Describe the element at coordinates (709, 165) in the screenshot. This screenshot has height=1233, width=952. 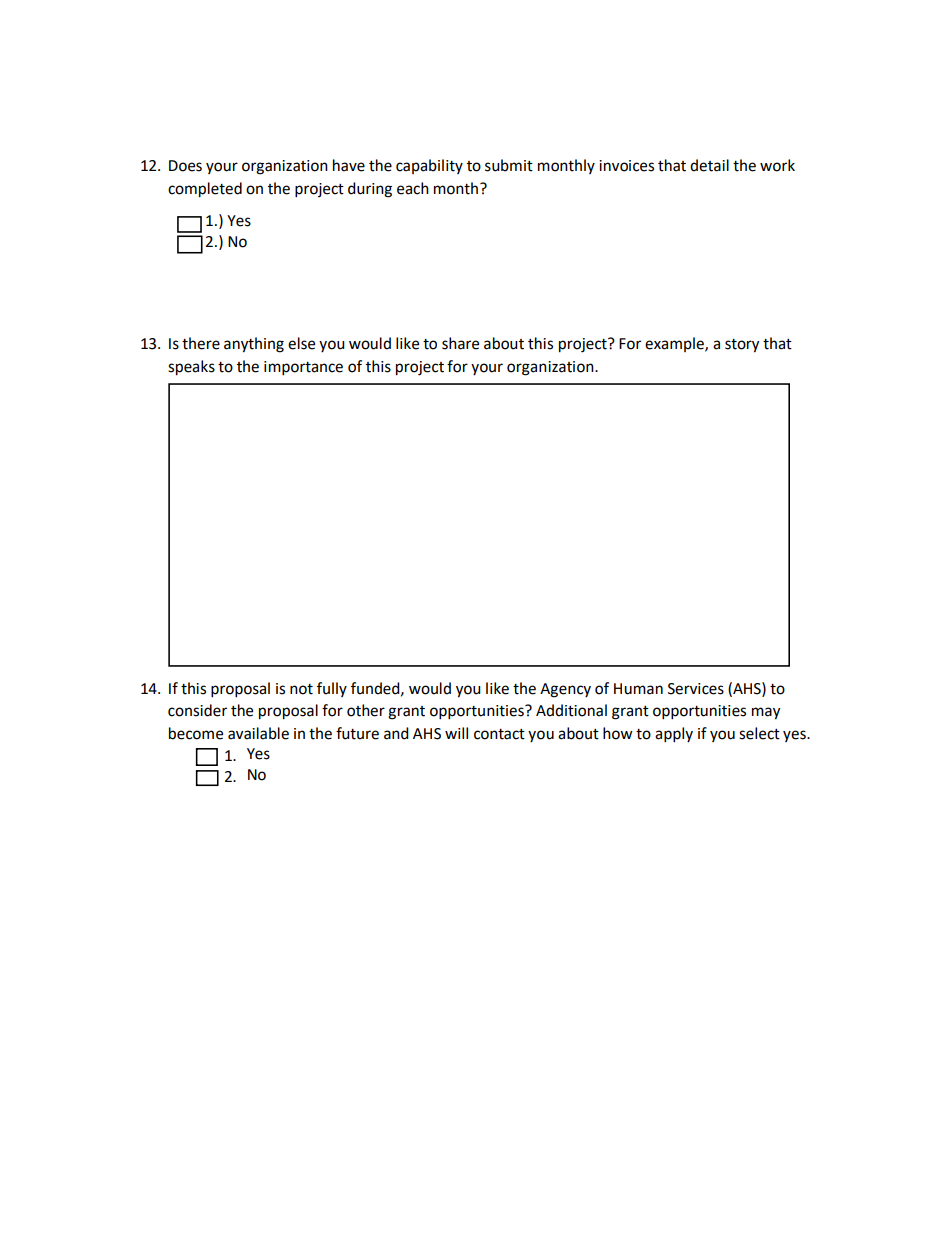
I see `detail` at that location.
